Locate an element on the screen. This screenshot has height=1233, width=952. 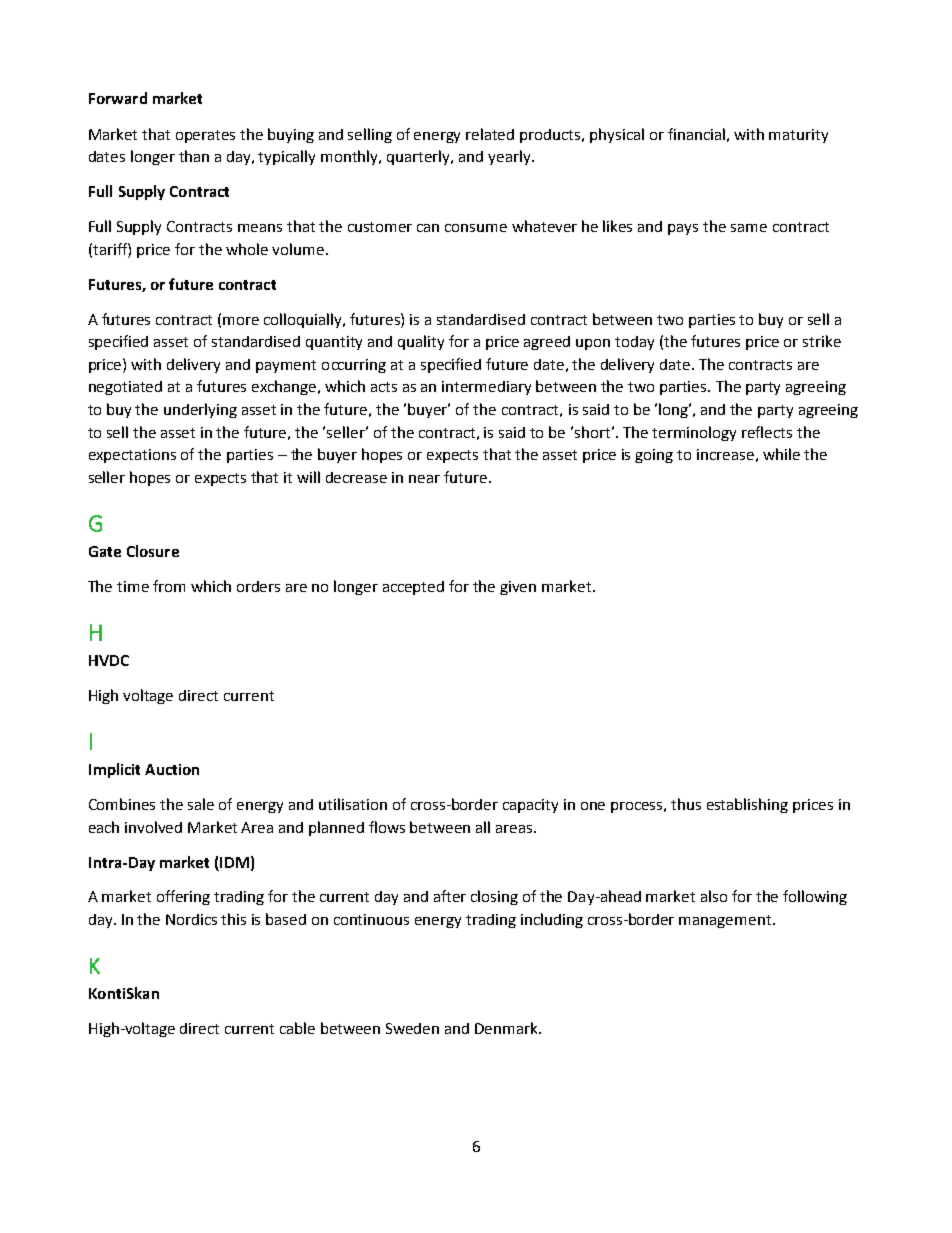
quality is located at coordinates (421, 342).
